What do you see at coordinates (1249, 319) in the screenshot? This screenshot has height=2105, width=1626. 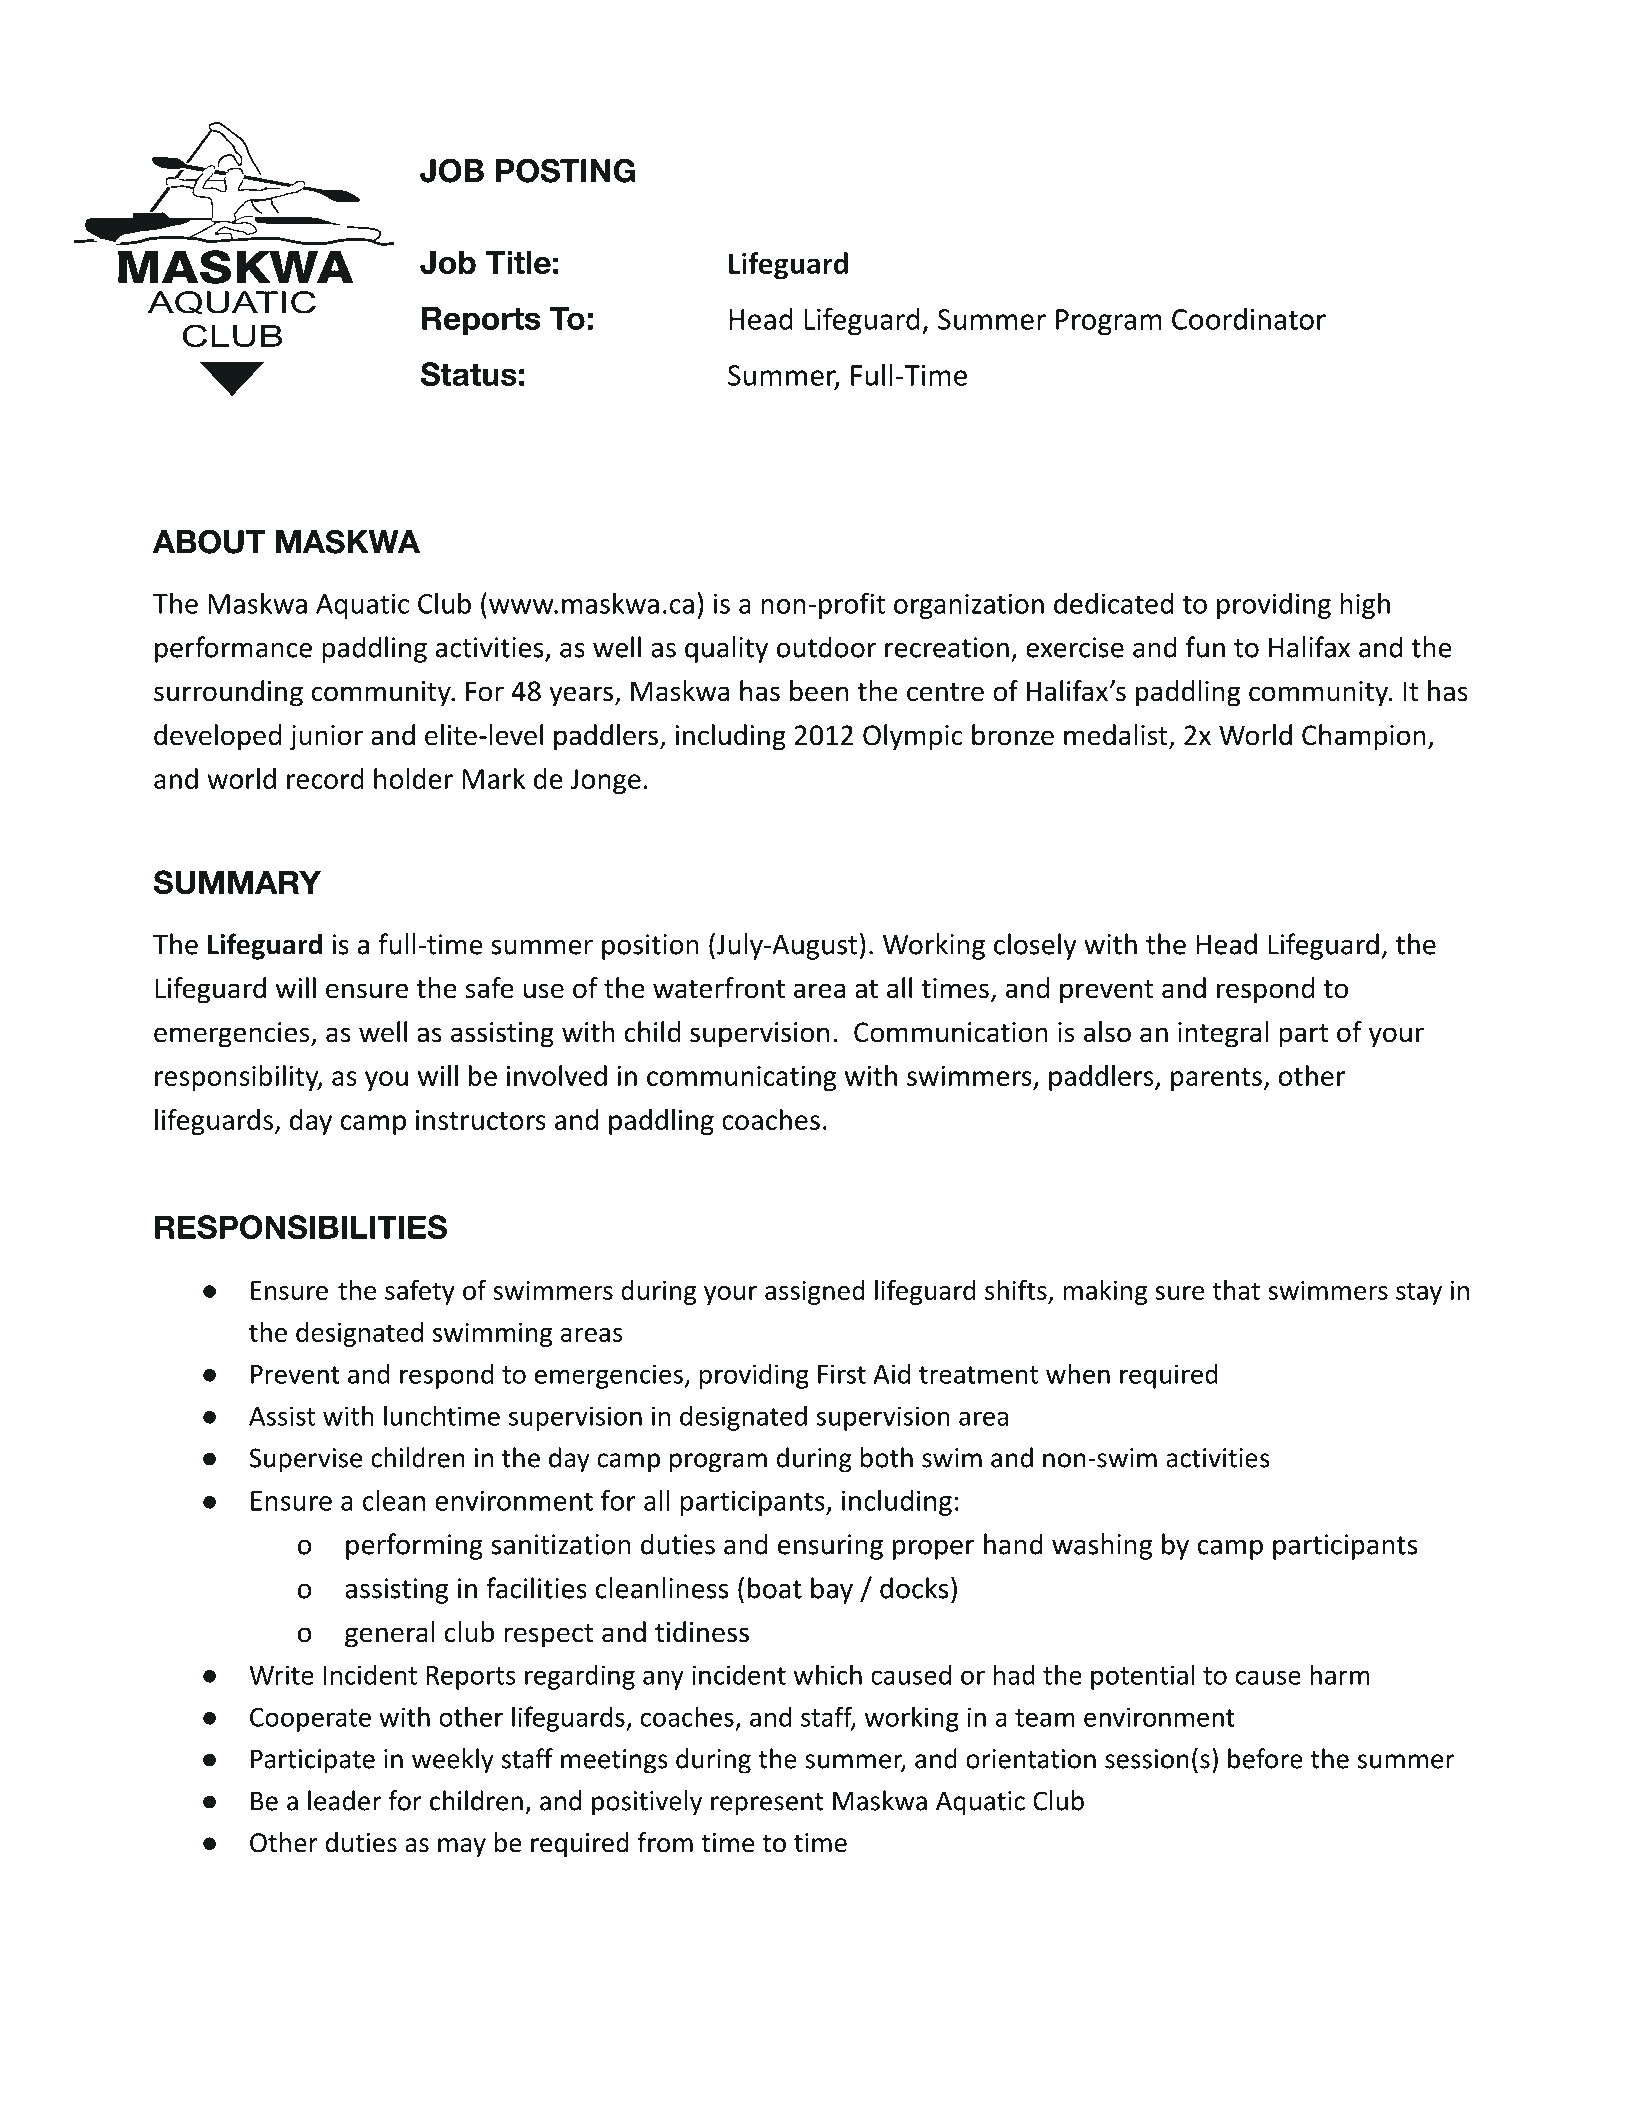 I see `Coordinator` at bounding box center [1249, 319].
